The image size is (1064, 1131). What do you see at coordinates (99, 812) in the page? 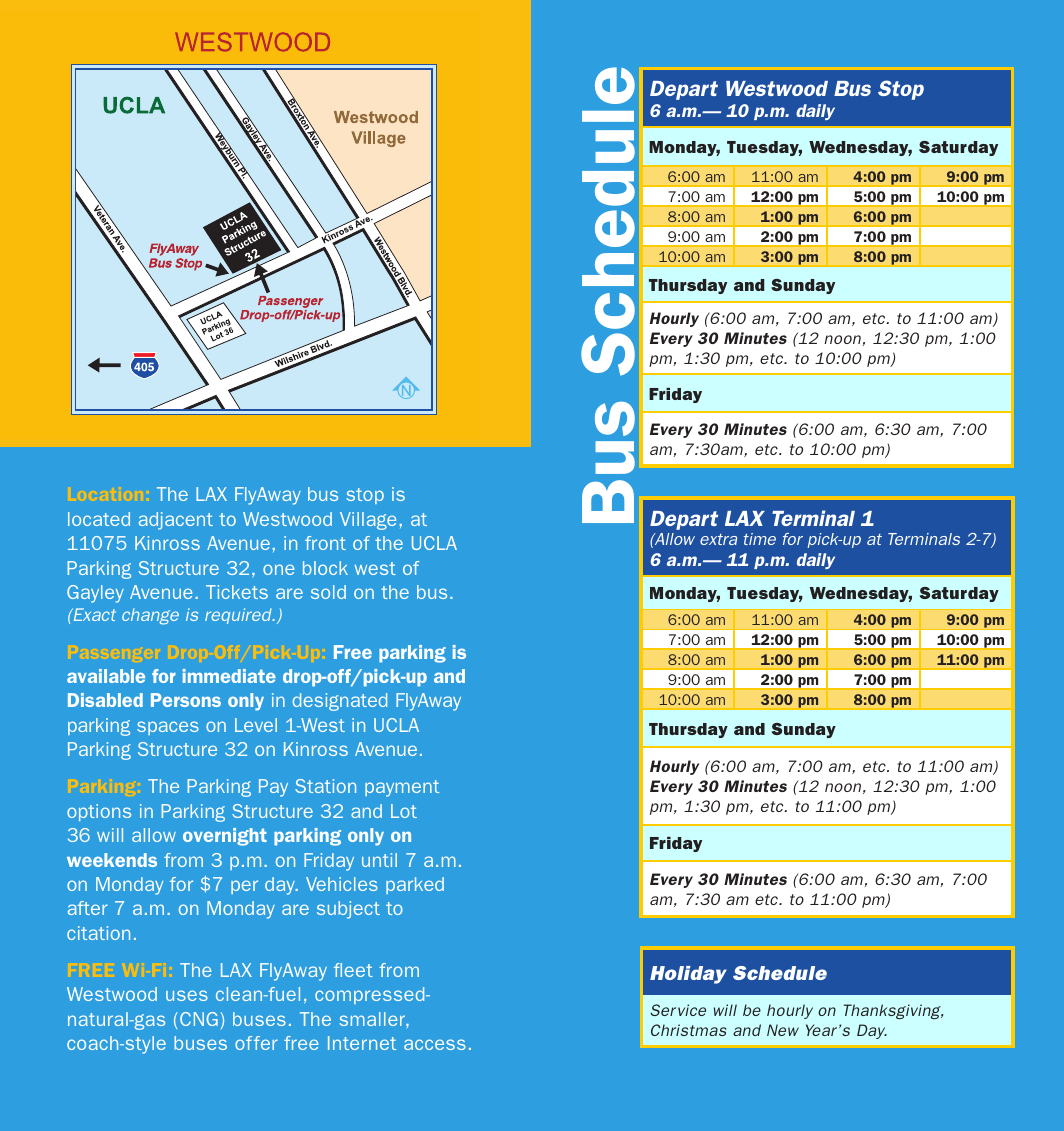
I see `options` at bounding box center [99, 812].
